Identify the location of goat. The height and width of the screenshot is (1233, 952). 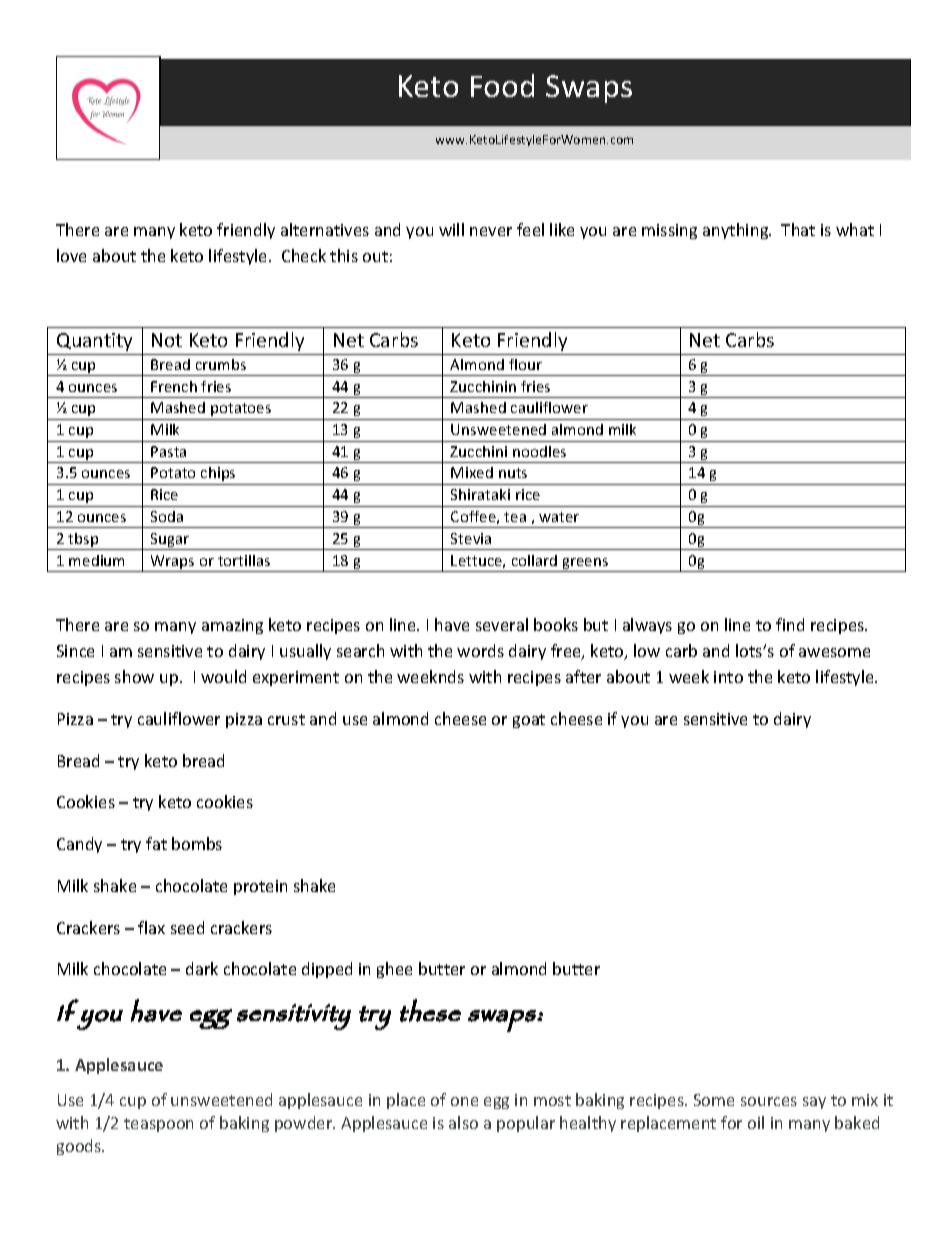
(529, 721).
